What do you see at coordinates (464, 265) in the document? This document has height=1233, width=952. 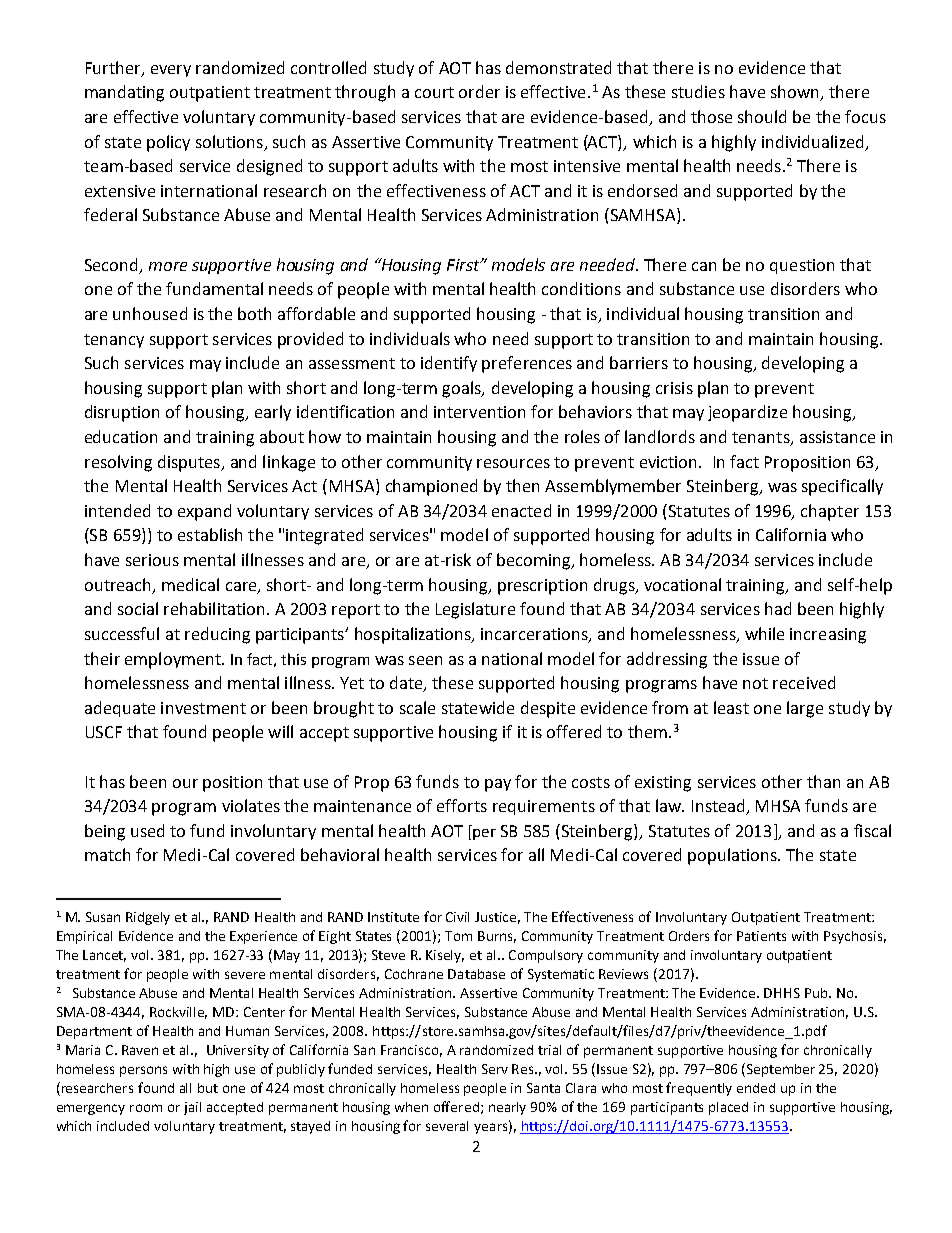 I see `First` at bounding box center [464, 265].
